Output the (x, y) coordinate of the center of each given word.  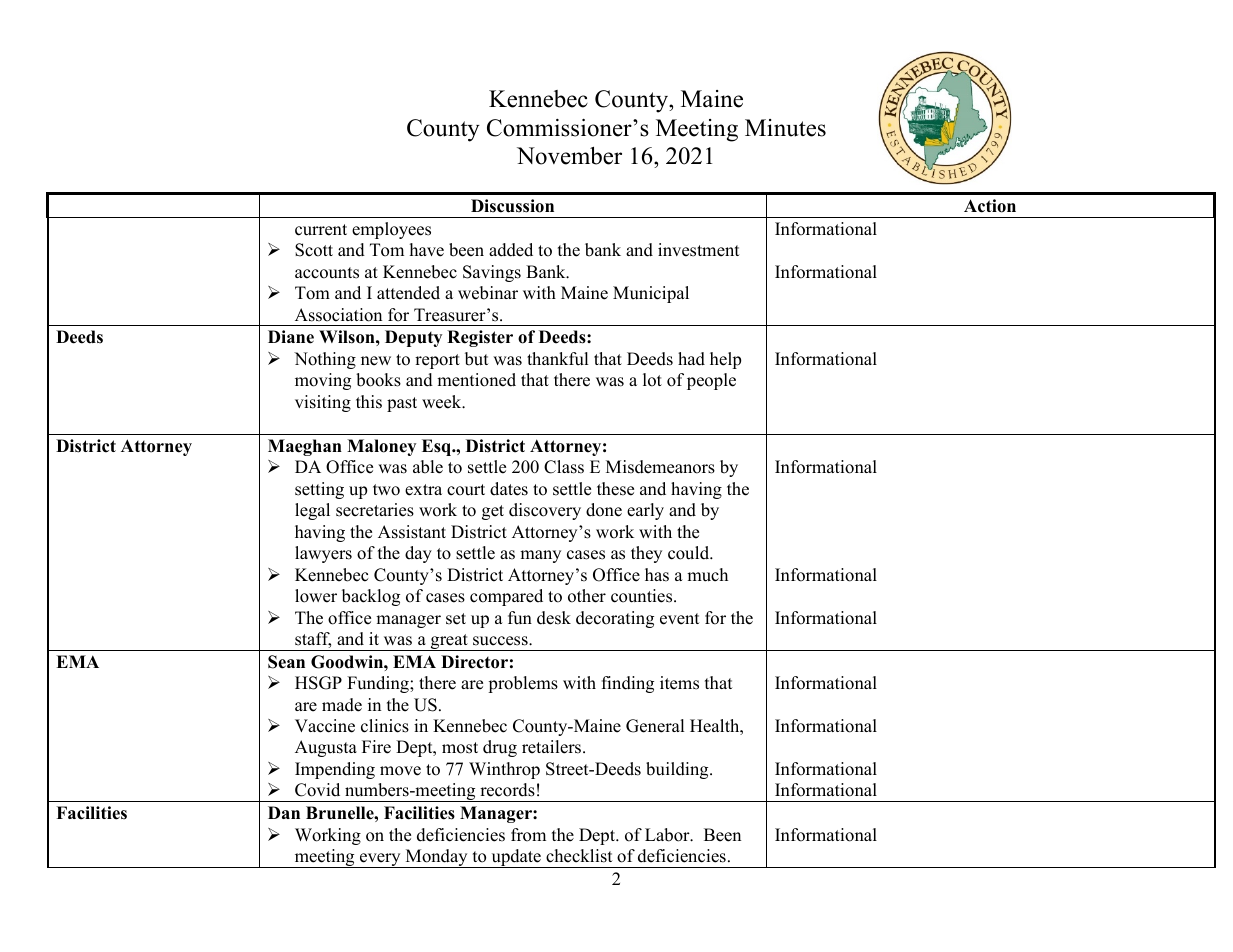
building (678, 770)
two (386, 490)
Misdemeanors (660, 467)
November (569, 156)
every (380, 860)
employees (391, 230)
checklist (579, 856)
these (615, 489)
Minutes (785, 128)
